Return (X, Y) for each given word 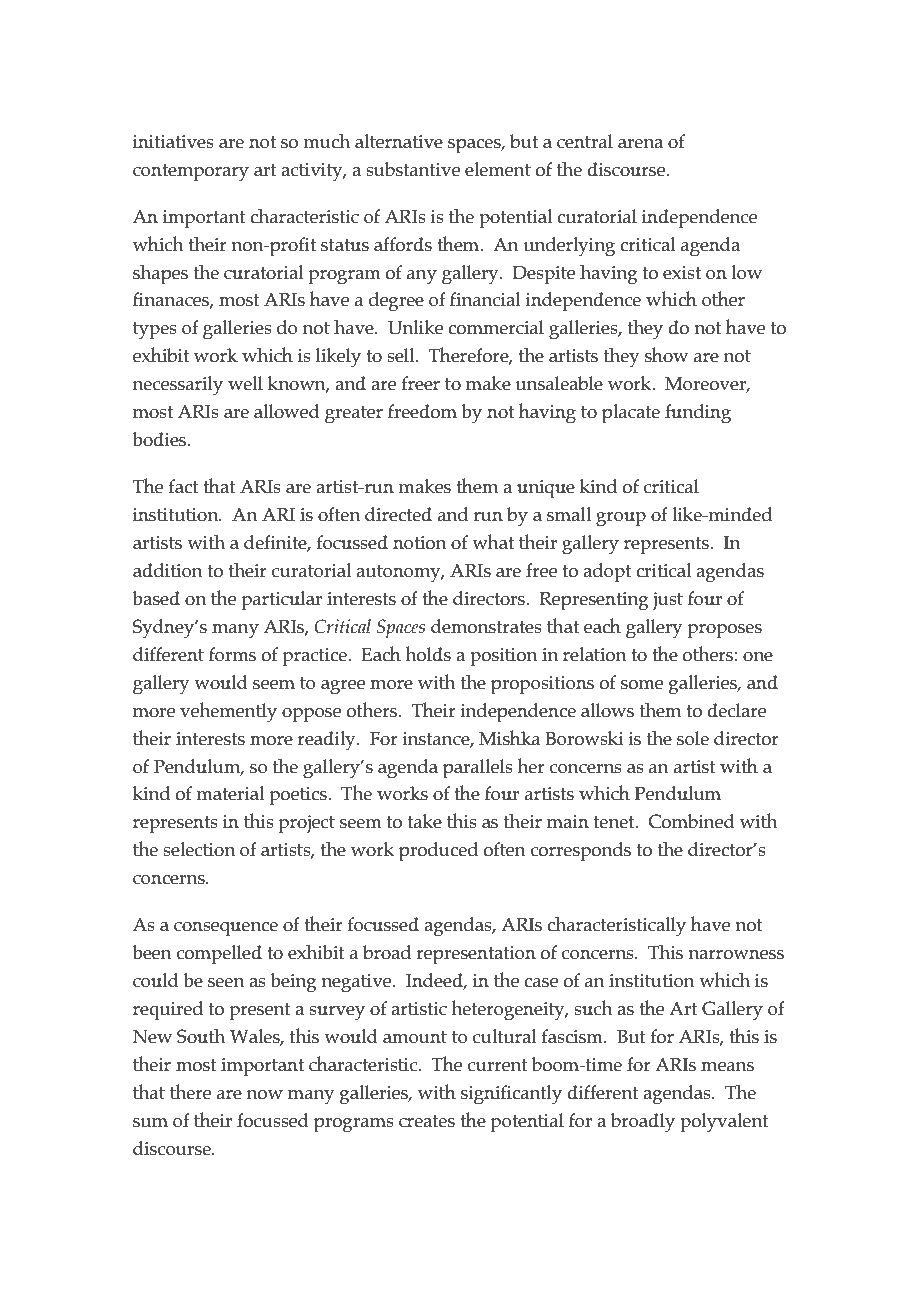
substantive (413, 169)
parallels (478, 769)
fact (184, 486)
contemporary (191, 173)
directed (398, 514)
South (201, 1036)
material (230, 793)
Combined (692, 821)
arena (640, 144)
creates (427, 1121)
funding (698, 414)
